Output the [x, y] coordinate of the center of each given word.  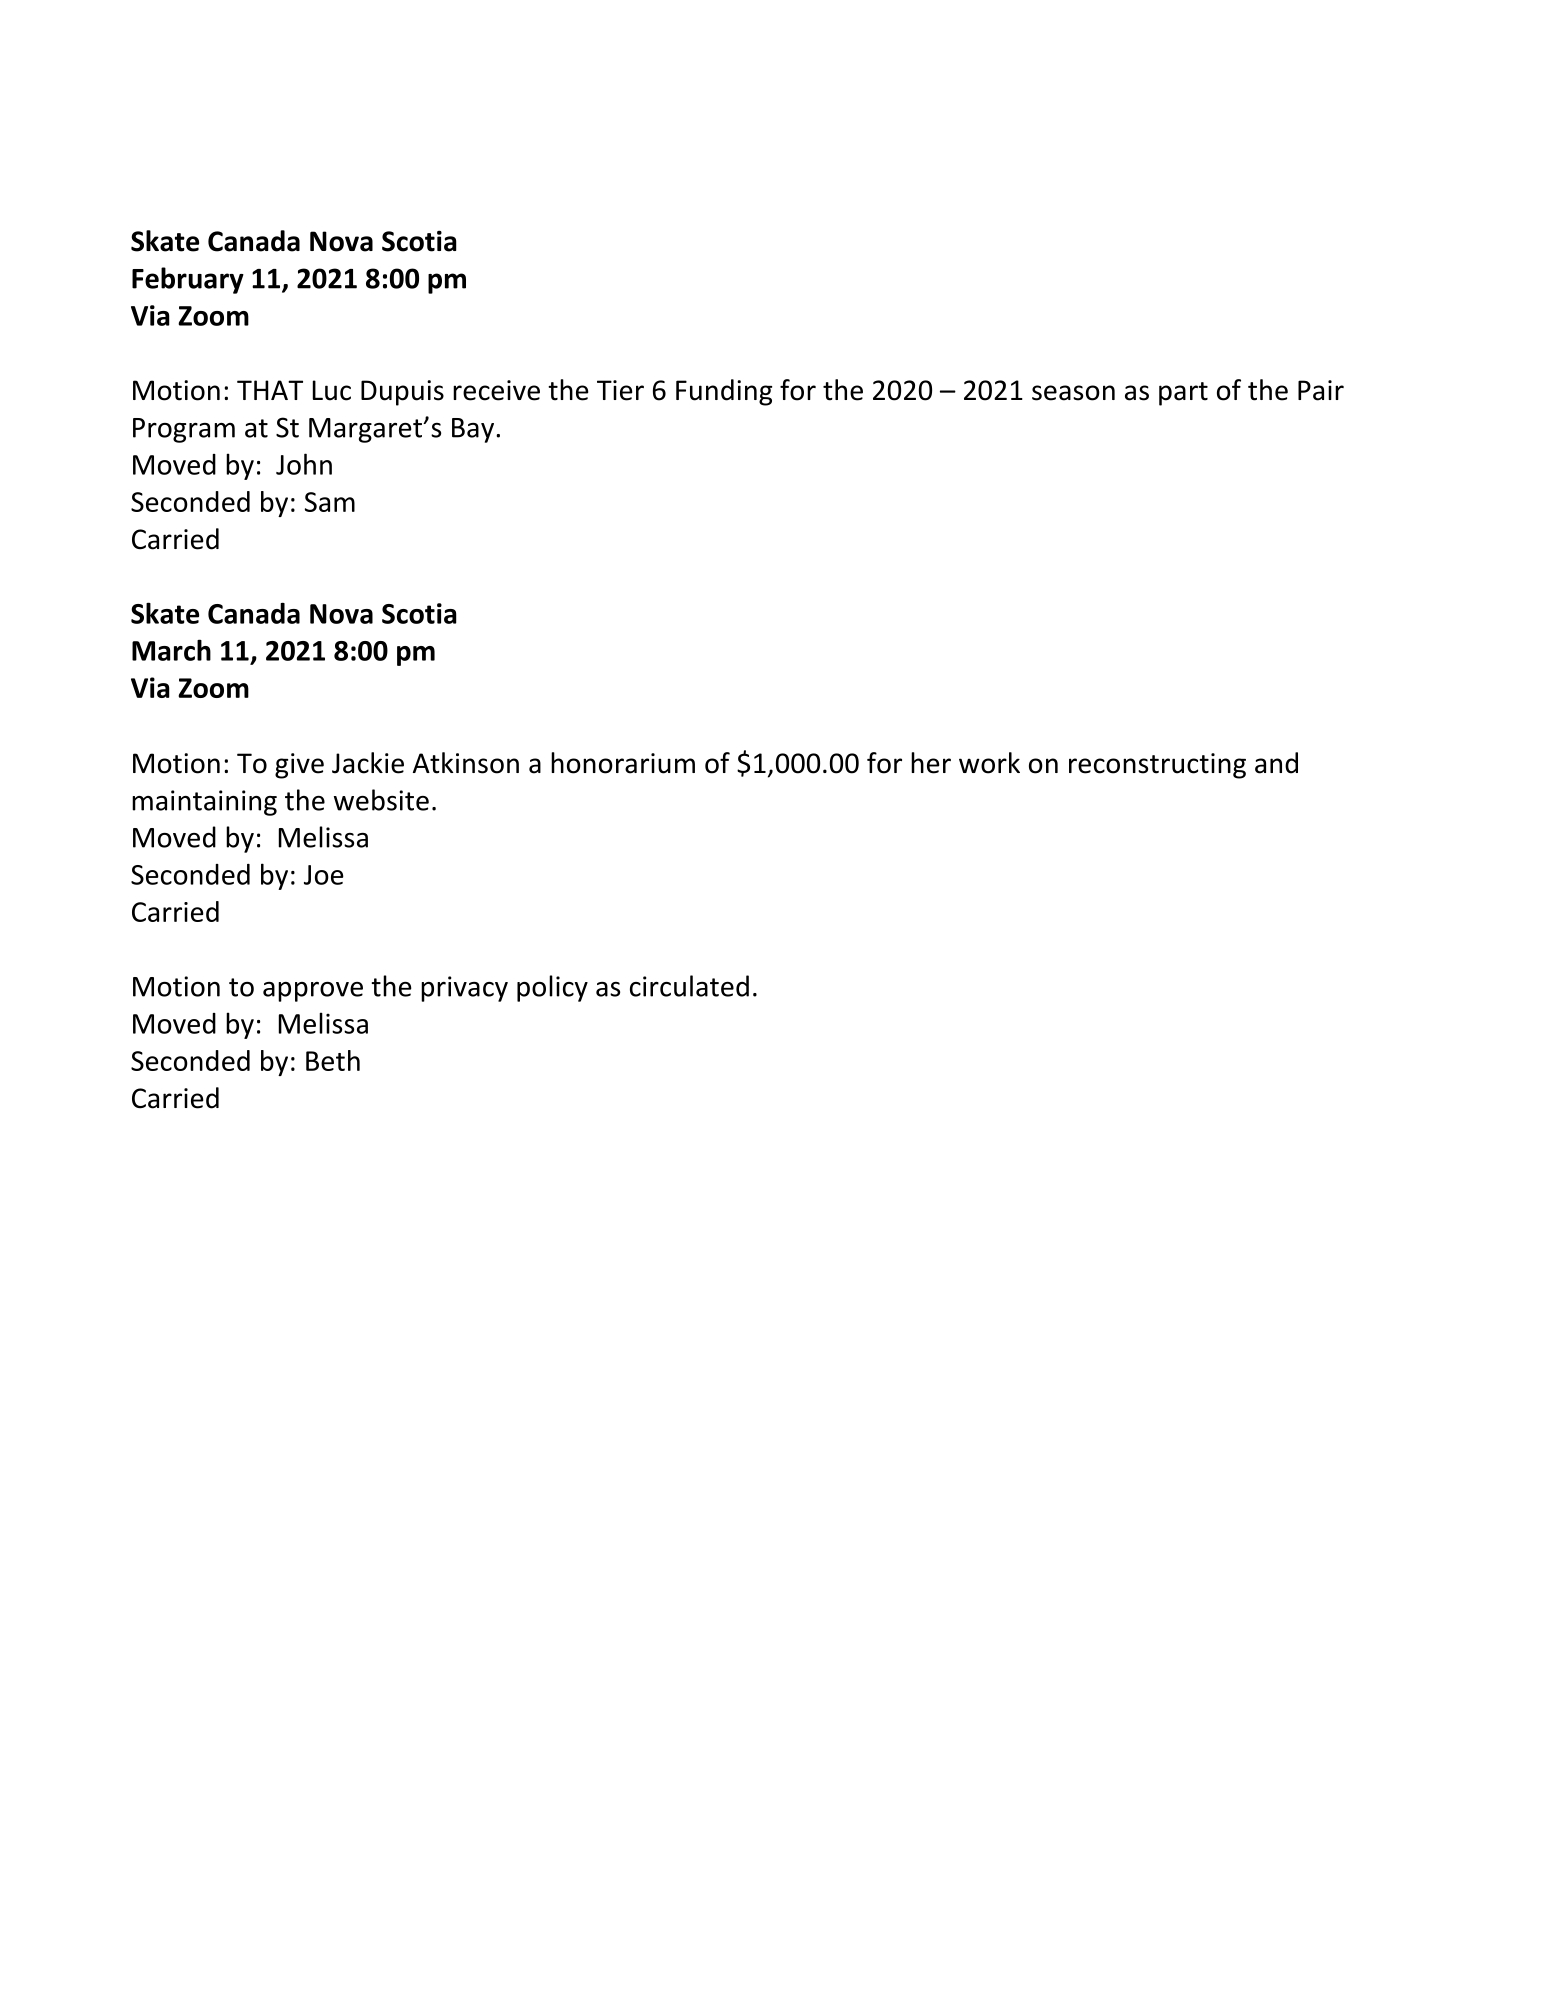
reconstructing [1157, 766]
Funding [724, 392]
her [931, 763]
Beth [333, 1060]
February [188, 280]
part [1183, 394]
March [171, 650]
